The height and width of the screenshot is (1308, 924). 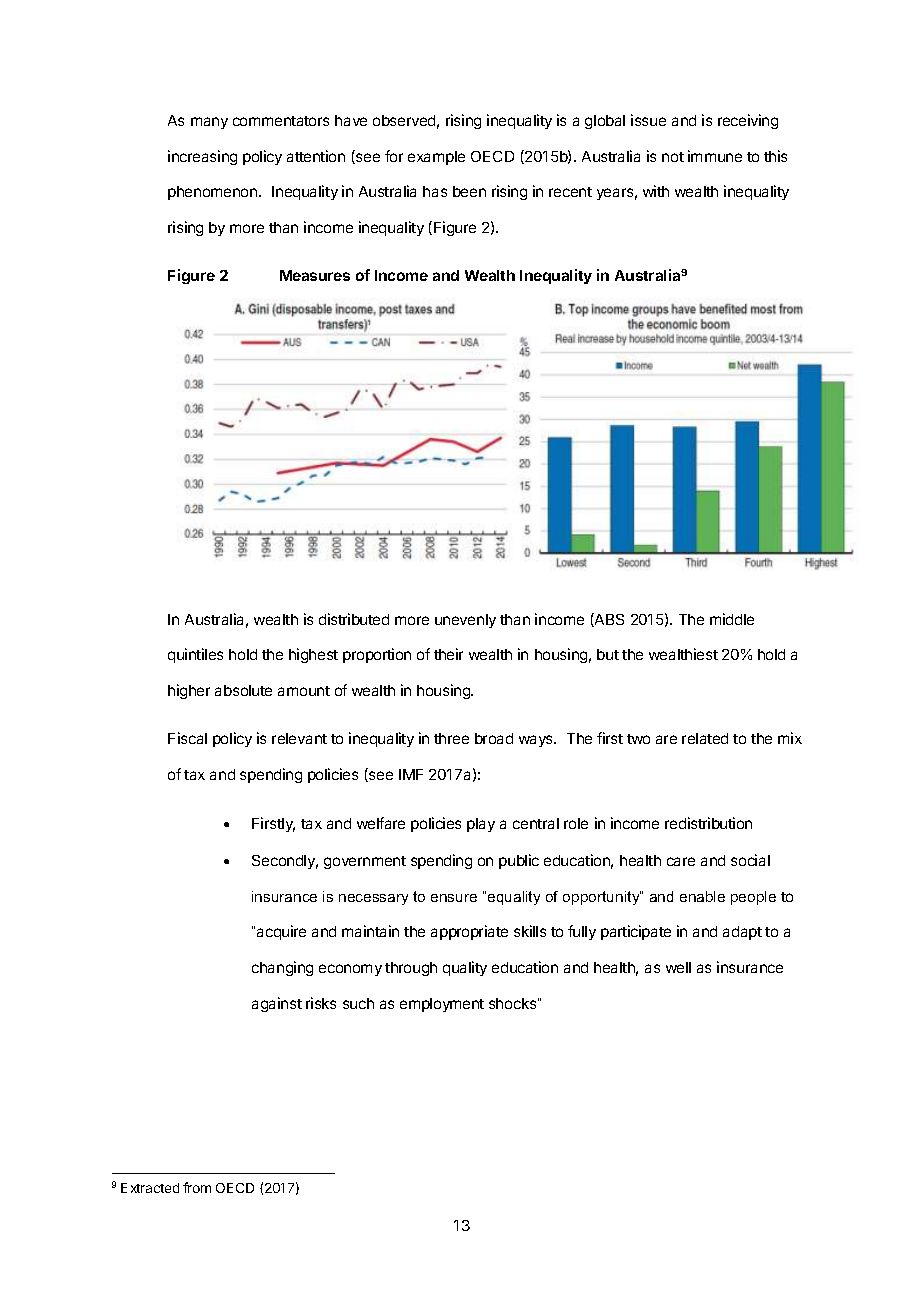 What do you see at coordinates (465, 621) in the screenshot?
I see `unevenly` at bounding box center [465, 621].
